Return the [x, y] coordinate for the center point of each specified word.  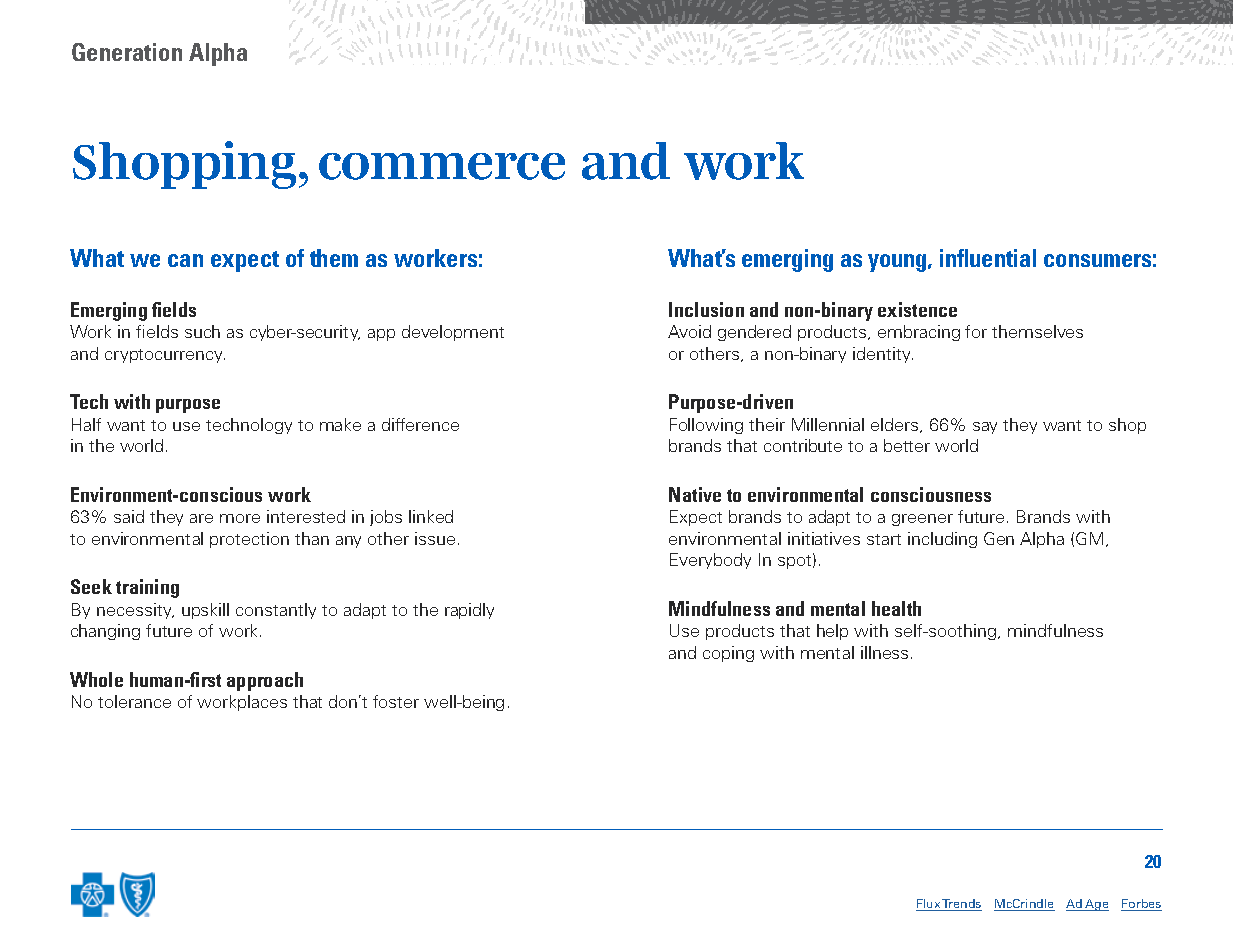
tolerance [134, 701]
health [896, 608]
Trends [961, 905]
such [202, 331]
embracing [919, 333]
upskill [205, 611]
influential [988, 258]
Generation [127, 52]
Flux [929, 905]
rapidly [469, 611]
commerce [442, 166]
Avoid [689, 331]
